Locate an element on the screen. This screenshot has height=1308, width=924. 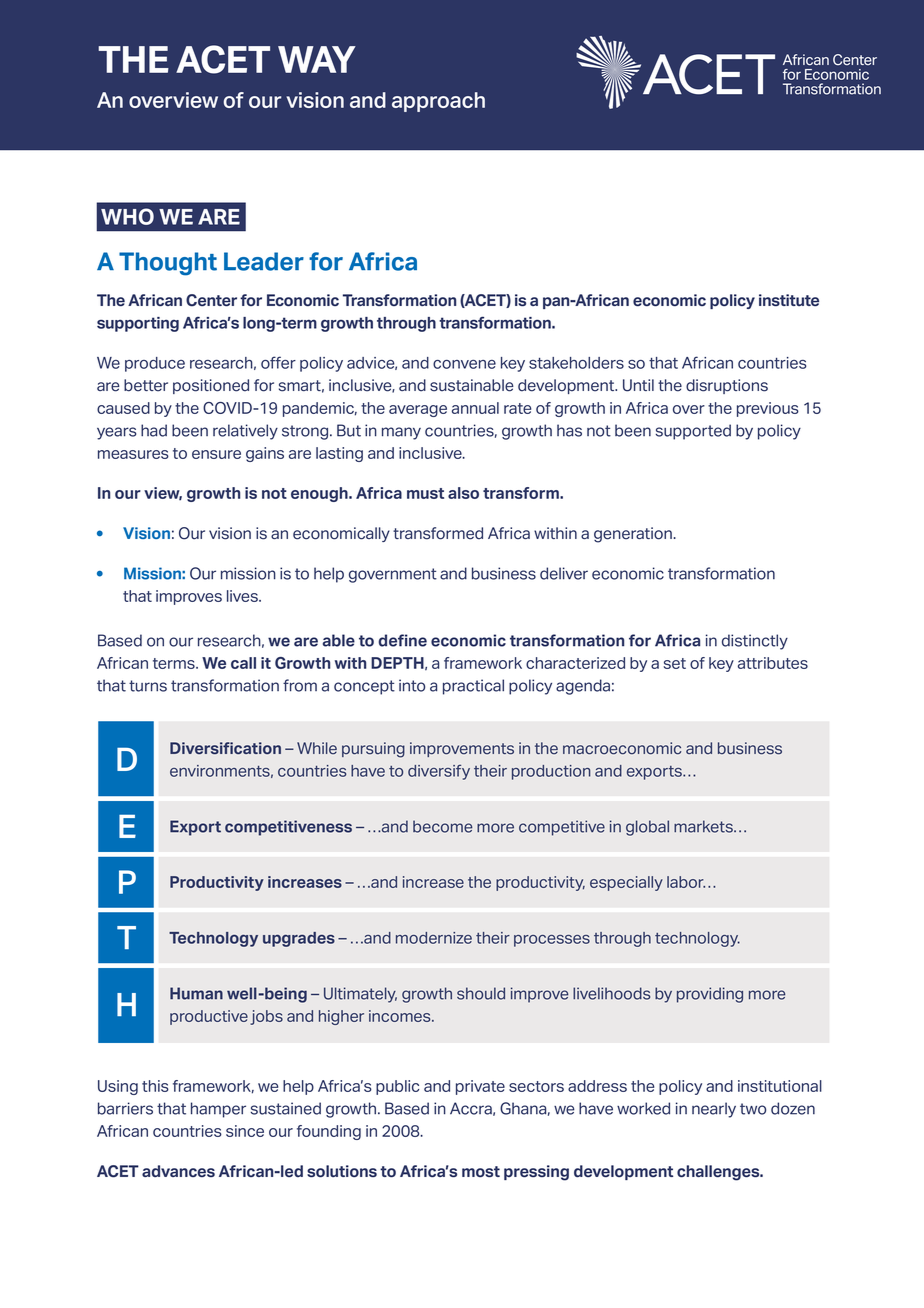
institute is located at coordinates (789, 300).
